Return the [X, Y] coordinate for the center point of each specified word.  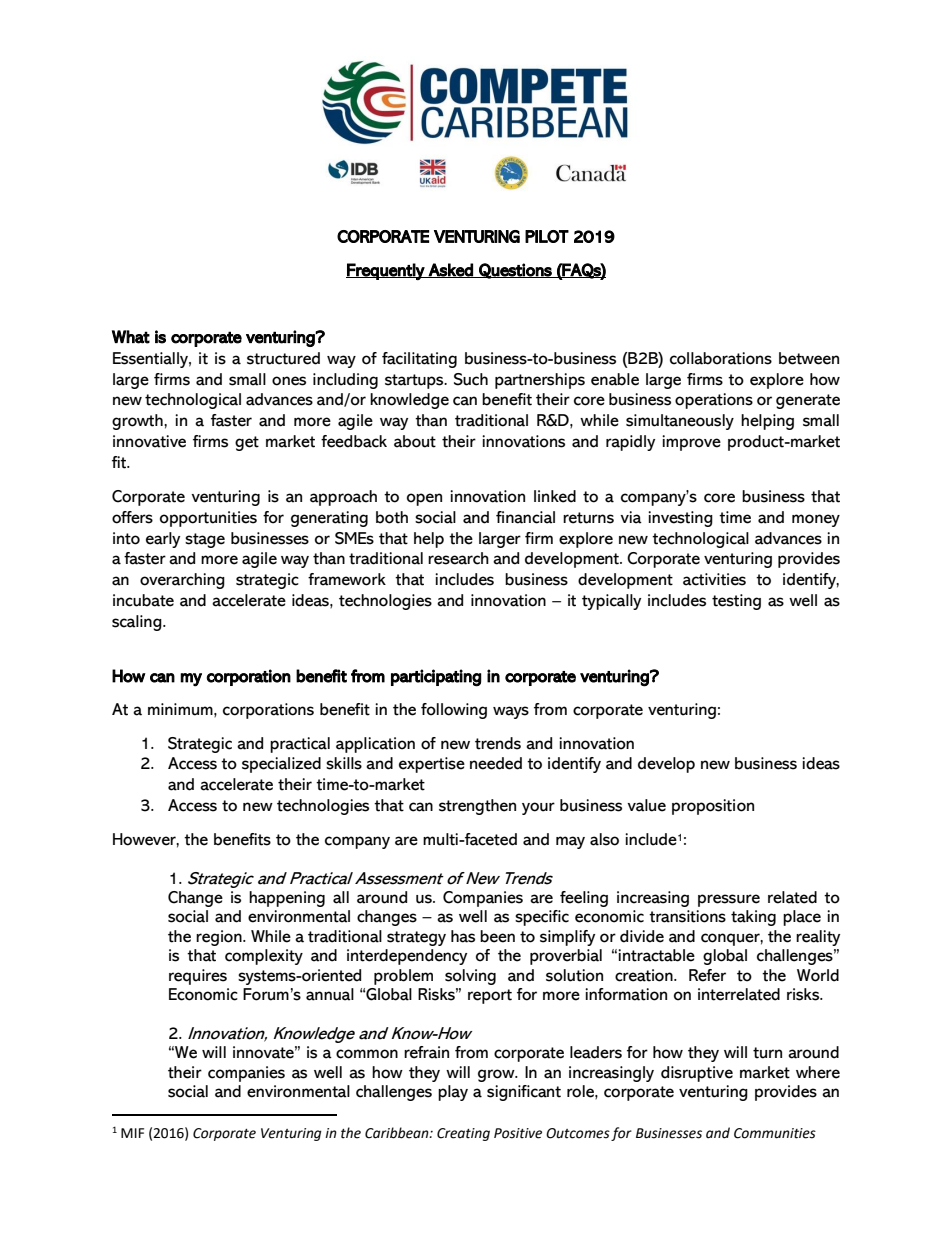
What [131, 337]
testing [736, 602]
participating [436, 678]
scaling [138, 623]
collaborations [721, 358]
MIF [132, 1133]
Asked [451, 270]
